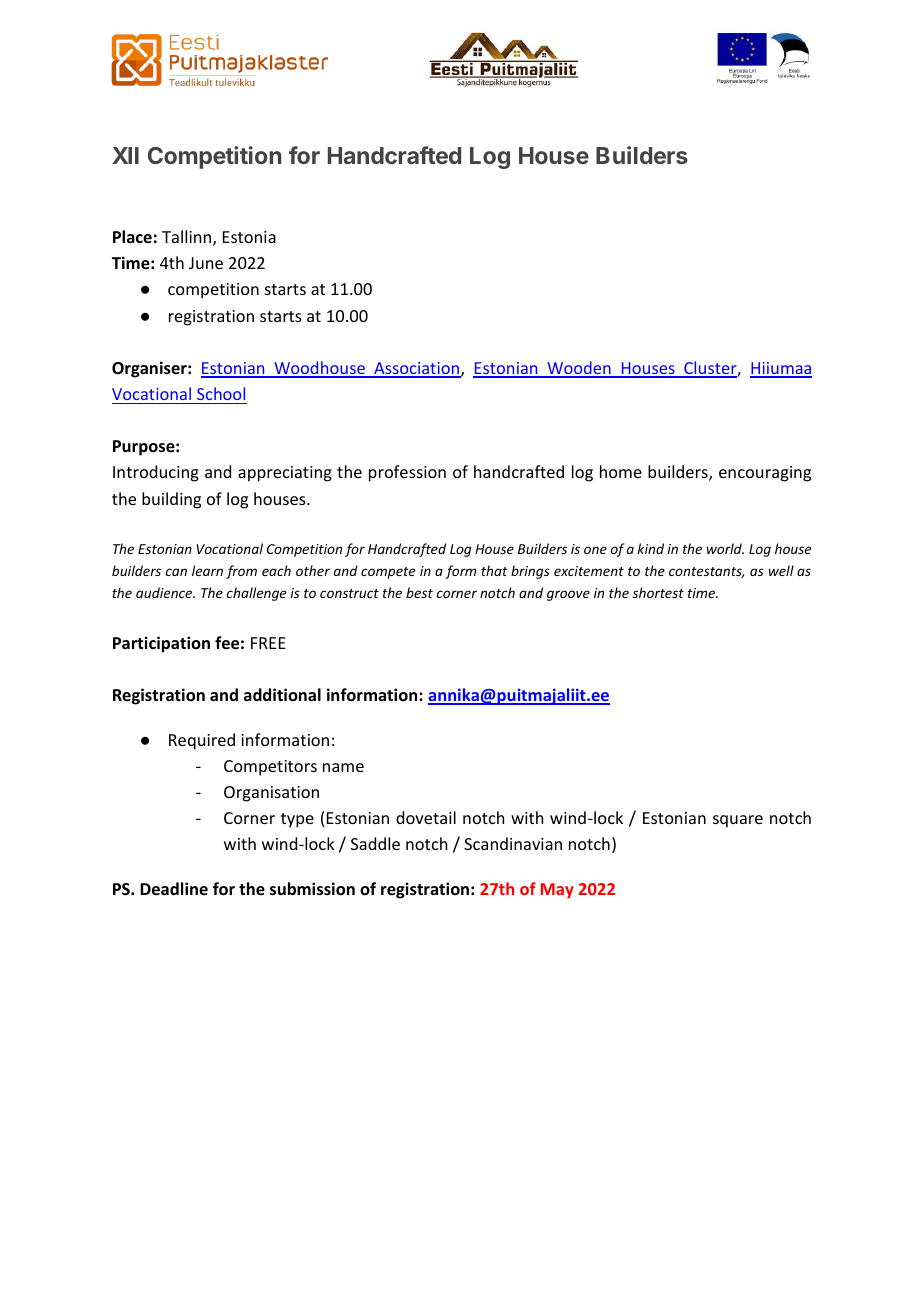  Describe the element at coordinates (765, 474) in the document. I see `encouraging` at that location.
